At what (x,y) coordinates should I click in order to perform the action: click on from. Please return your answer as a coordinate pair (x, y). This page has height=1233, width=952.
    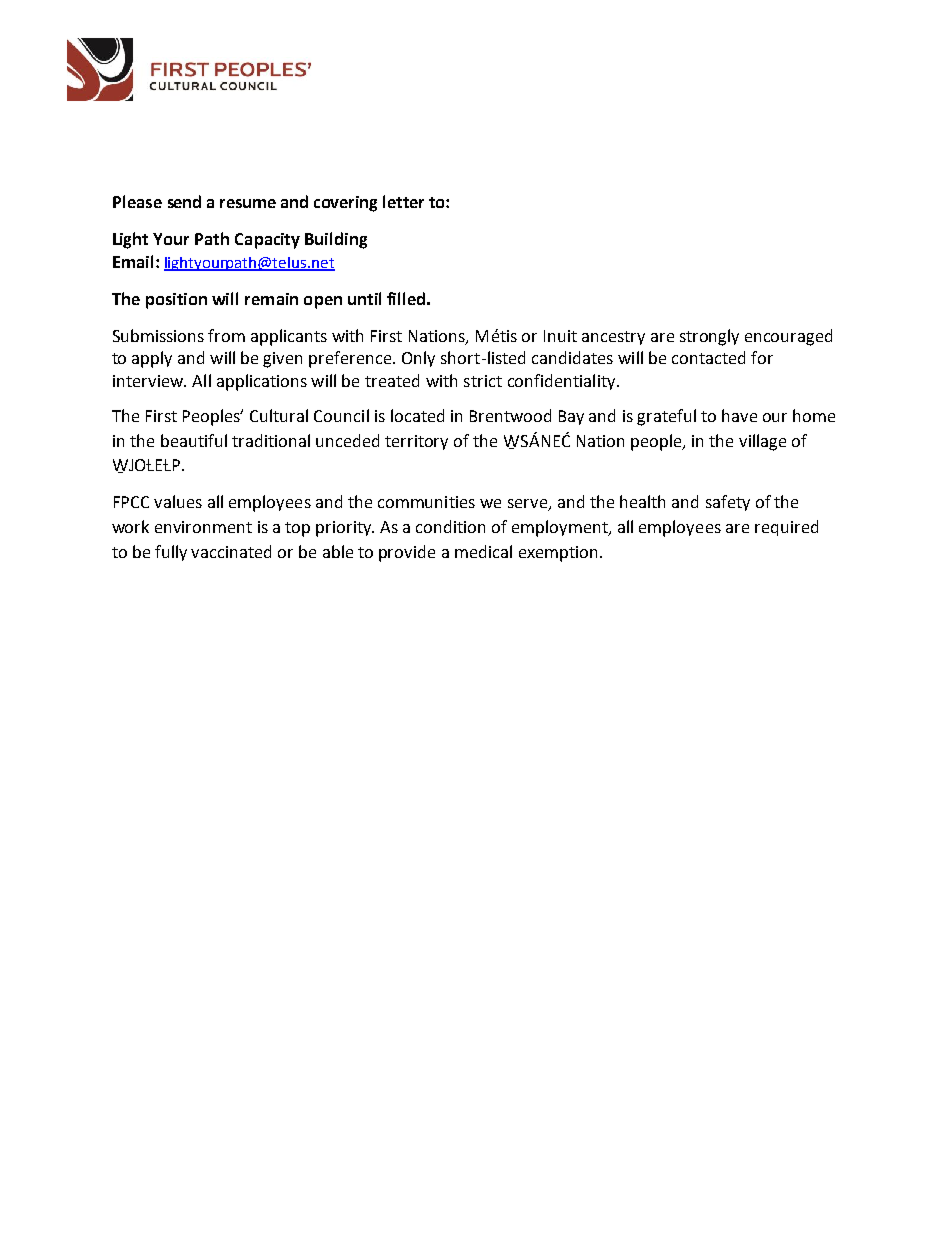
    Looking at the image, I should click on (226, 335).
